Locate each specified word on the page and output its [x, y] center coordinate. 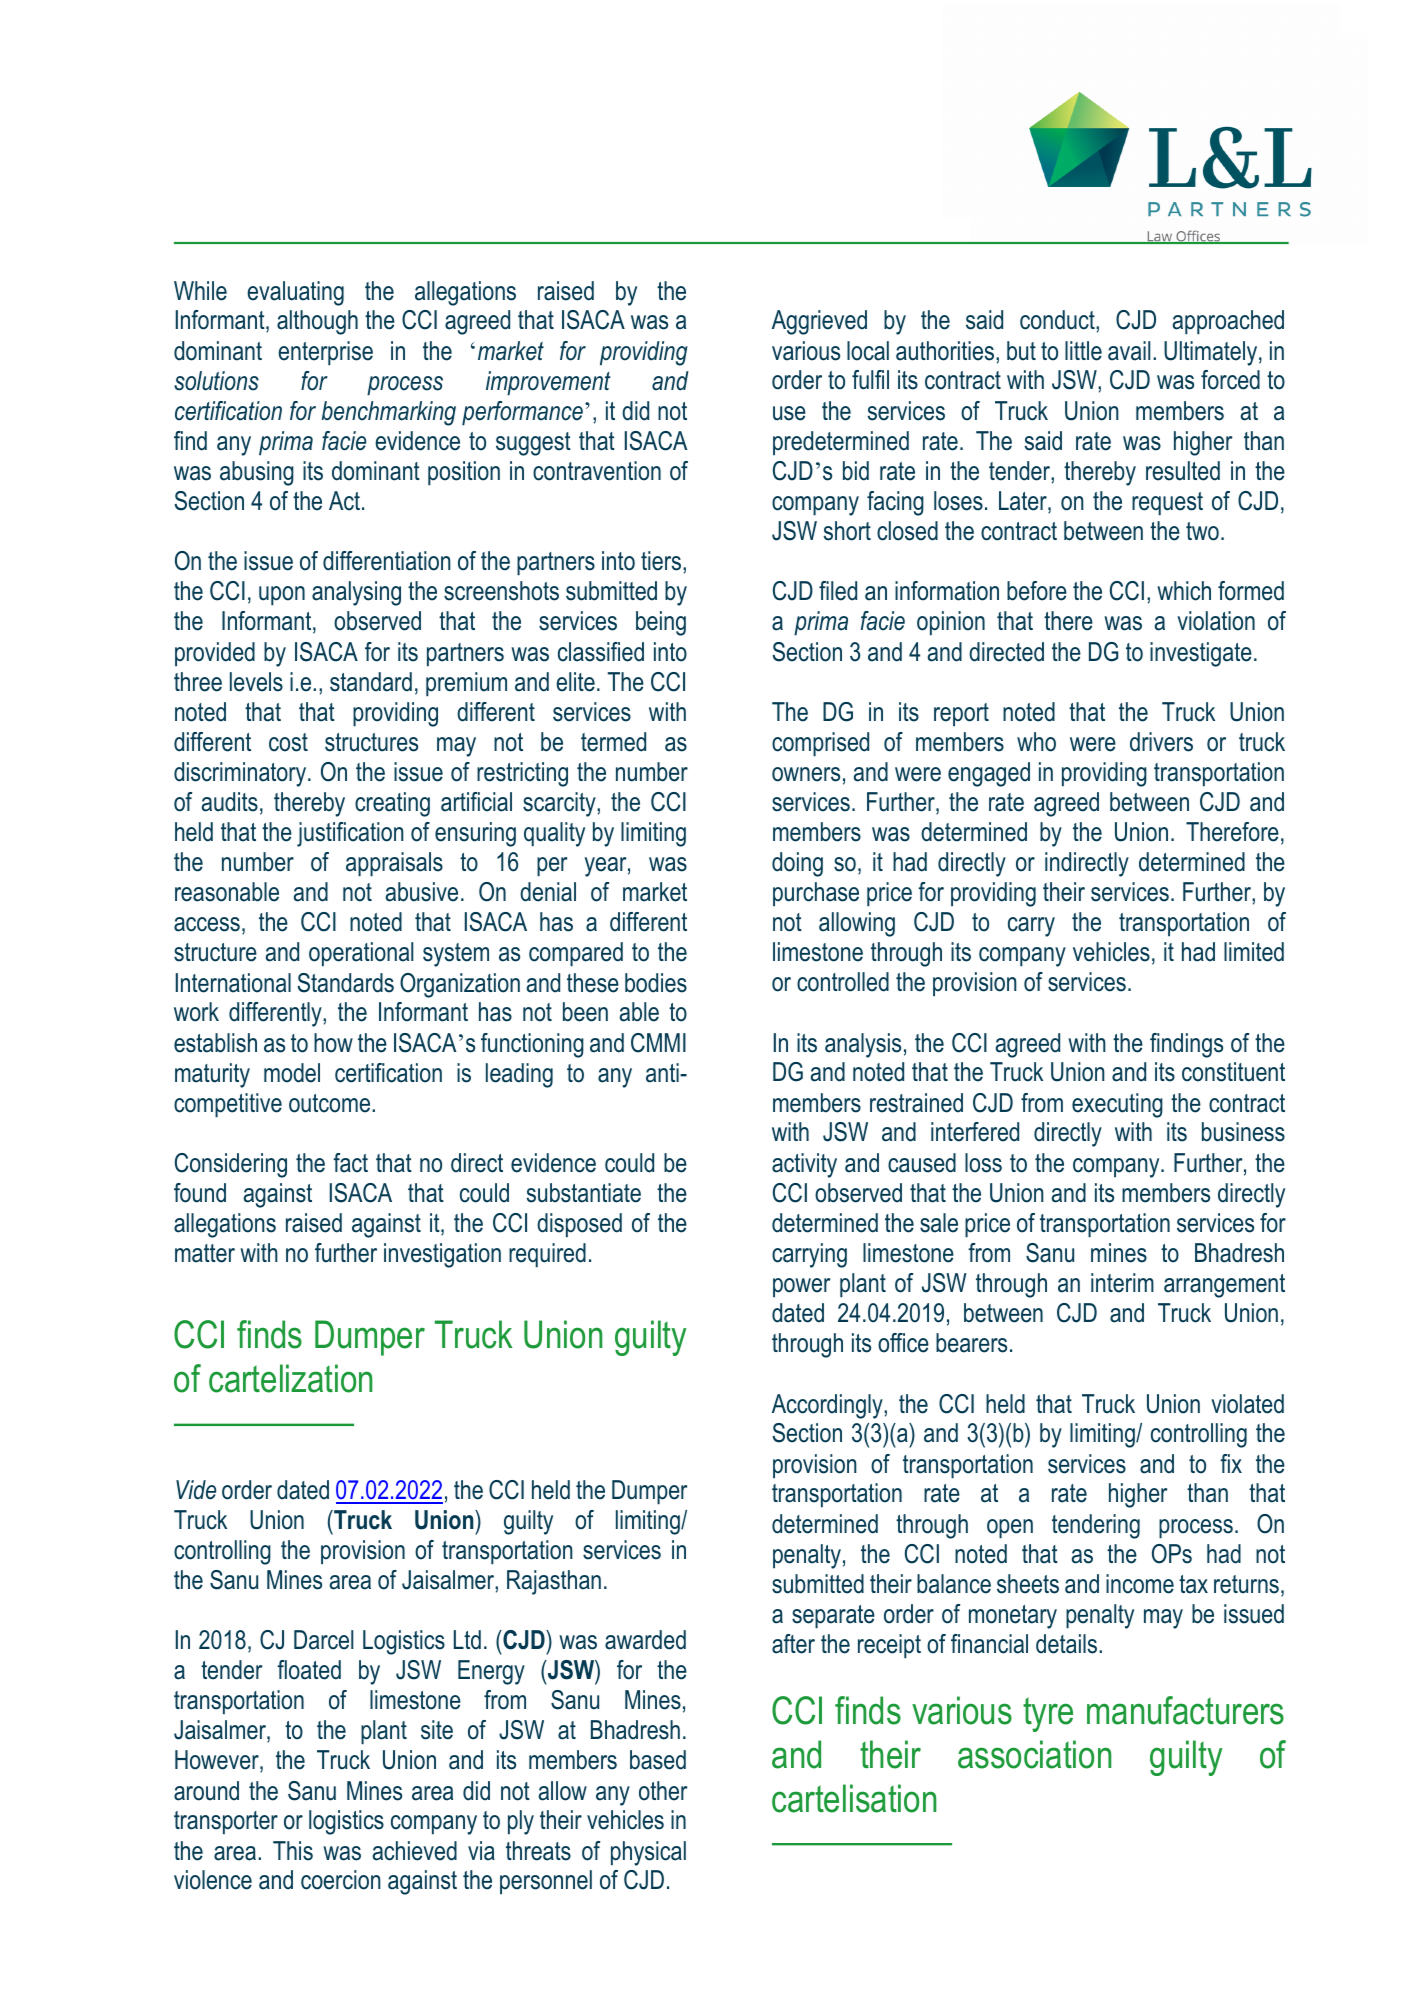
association [1034, 1754]
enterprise [325, 353]
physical [648, 1853]
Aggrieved [819, 322]
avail [1129, 351]
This [293, 1851]
